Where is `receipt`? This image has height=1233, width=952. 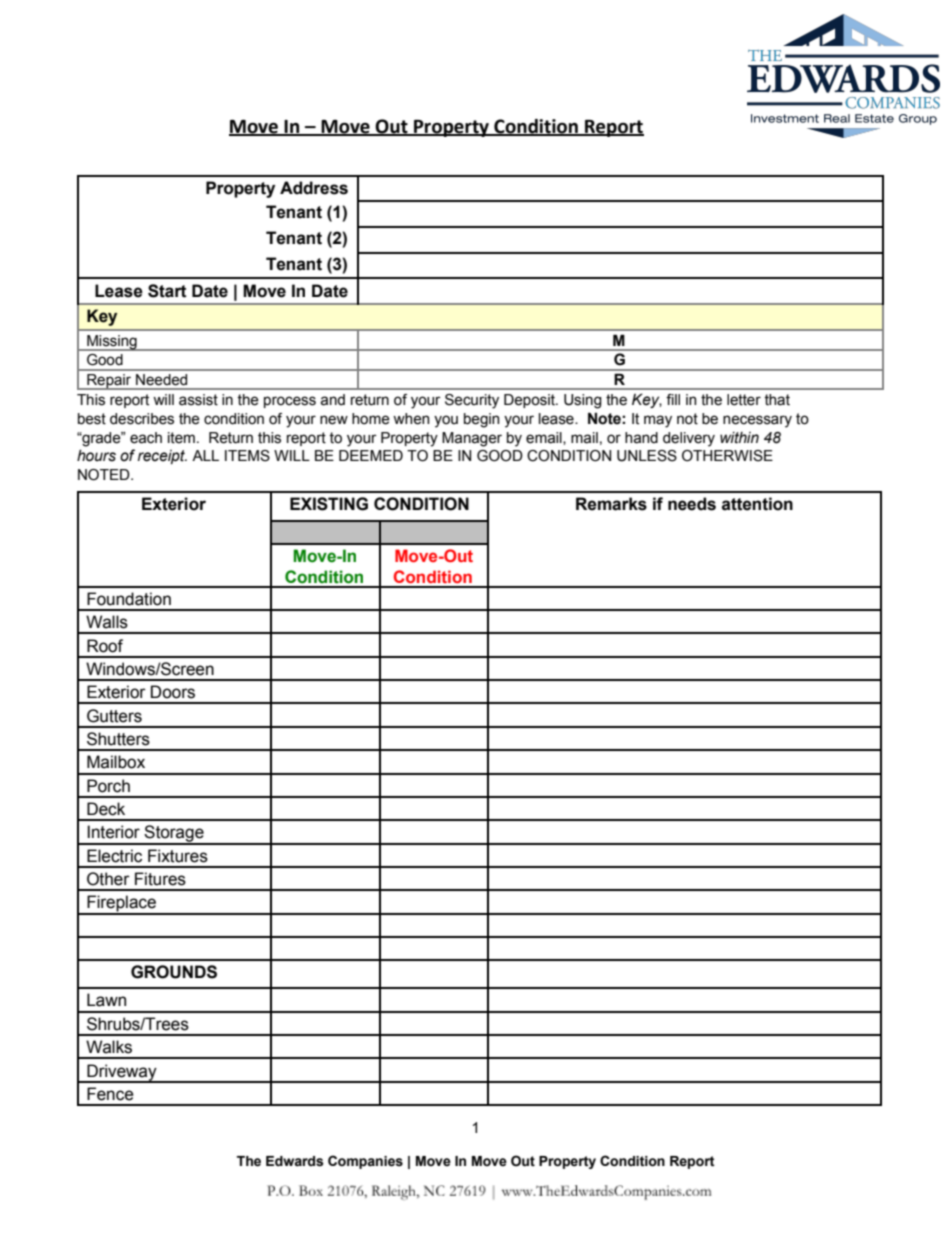 receipt is located at coordinates (162, 457).
